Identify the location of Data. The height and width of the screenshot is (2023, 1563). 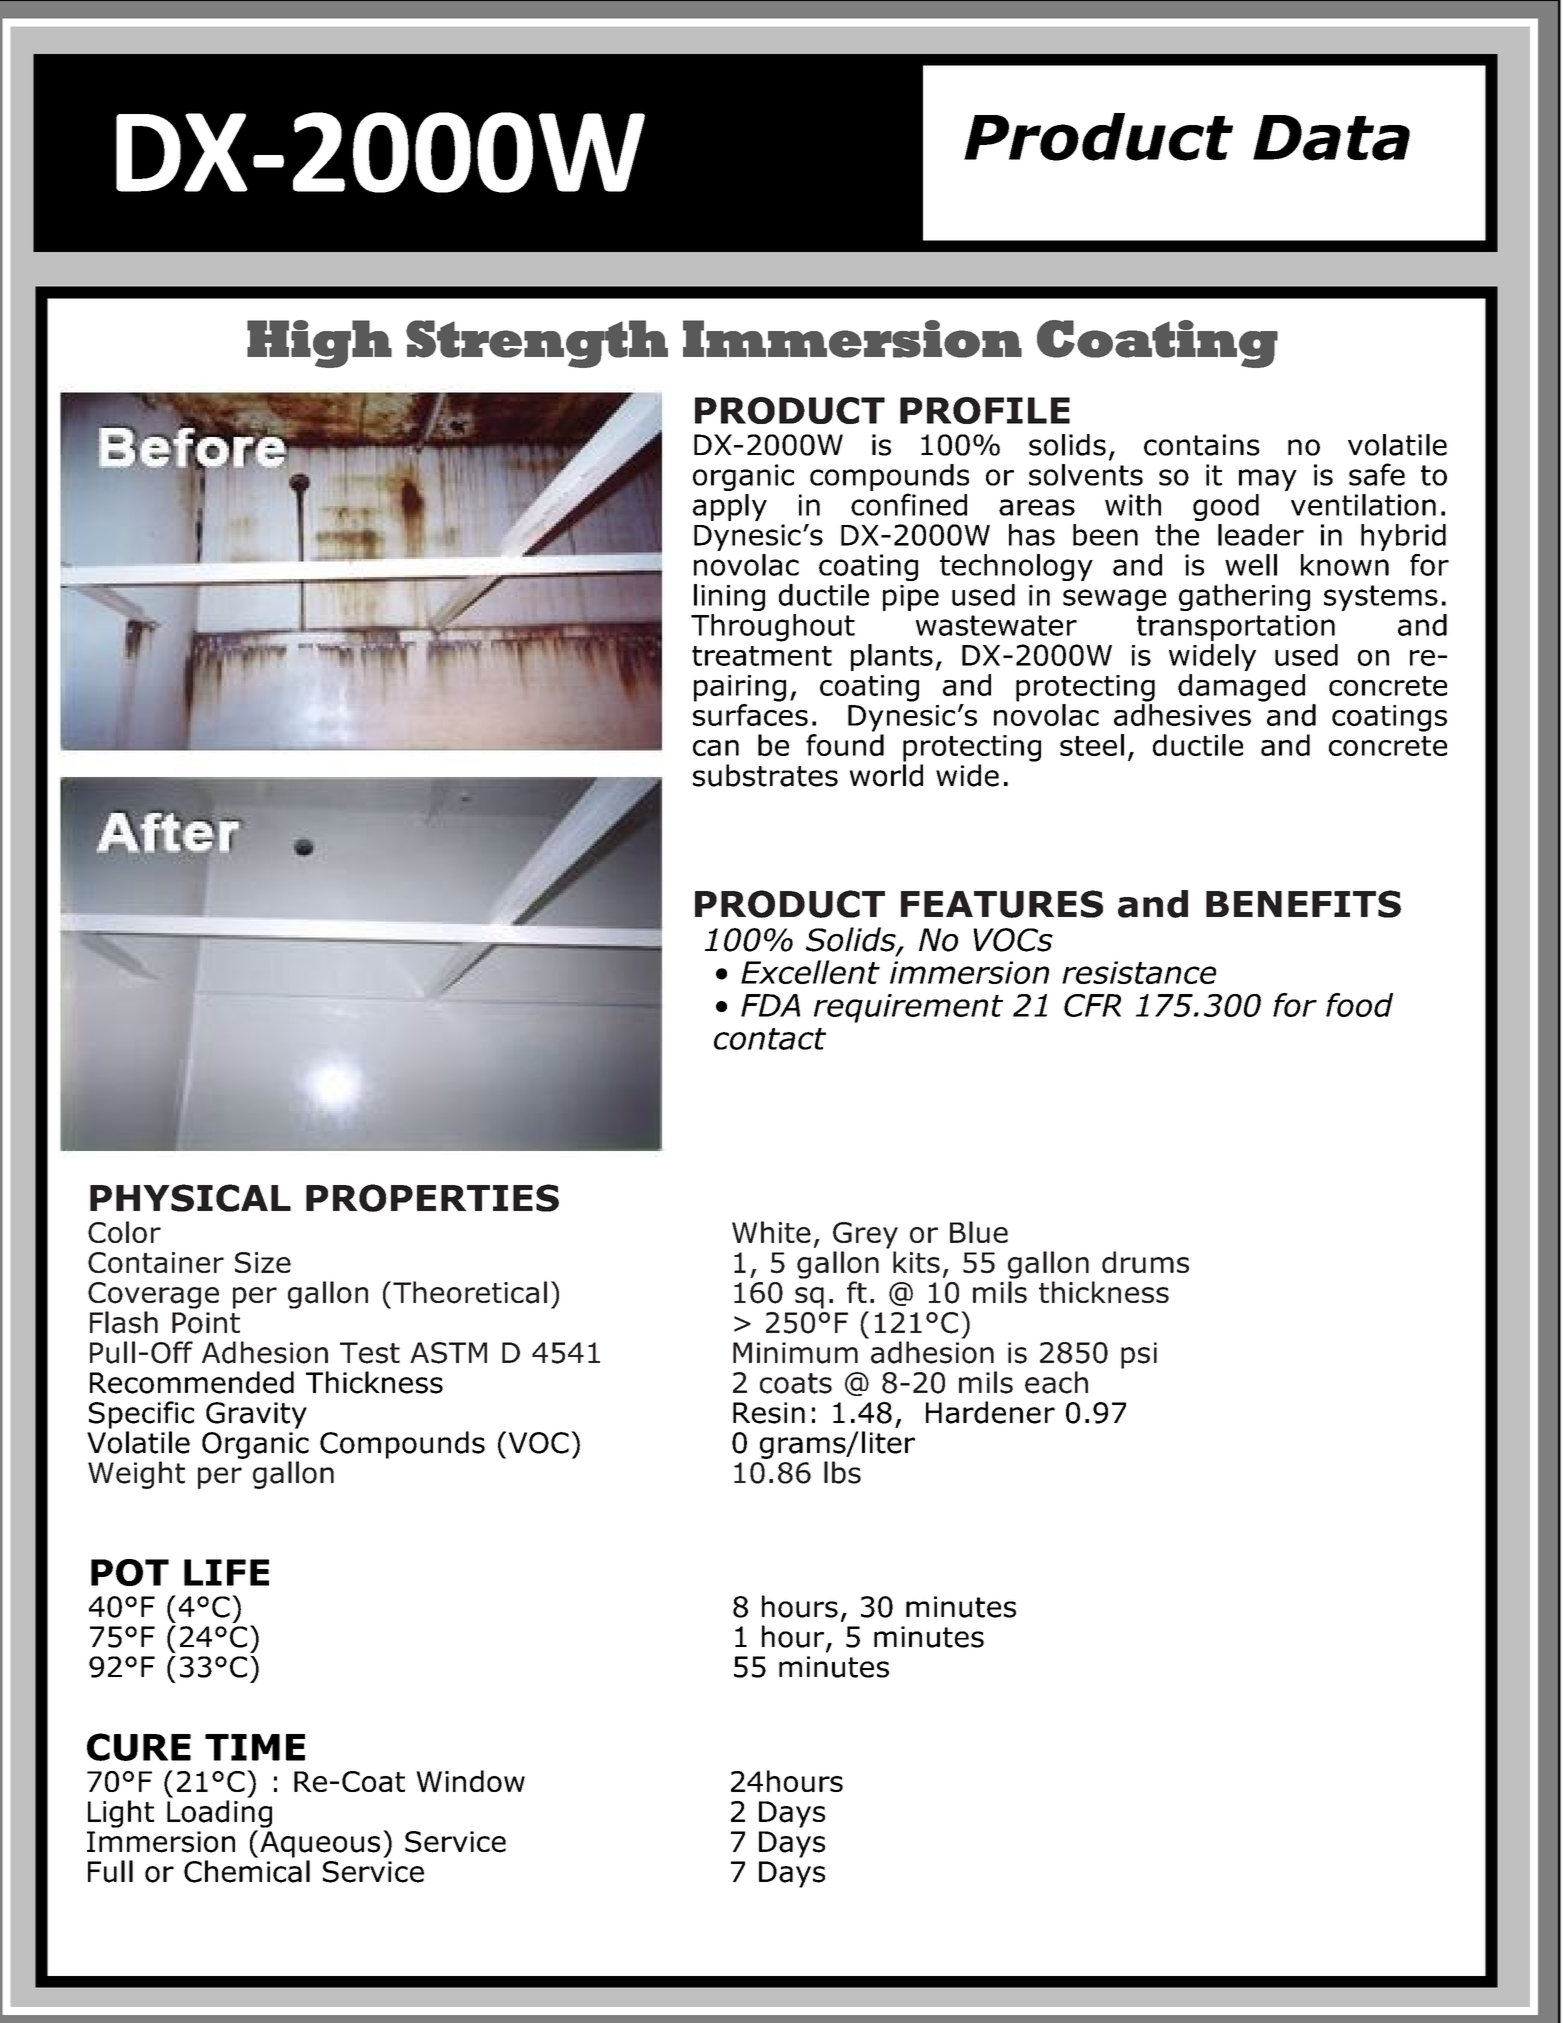
(1331, 138).
